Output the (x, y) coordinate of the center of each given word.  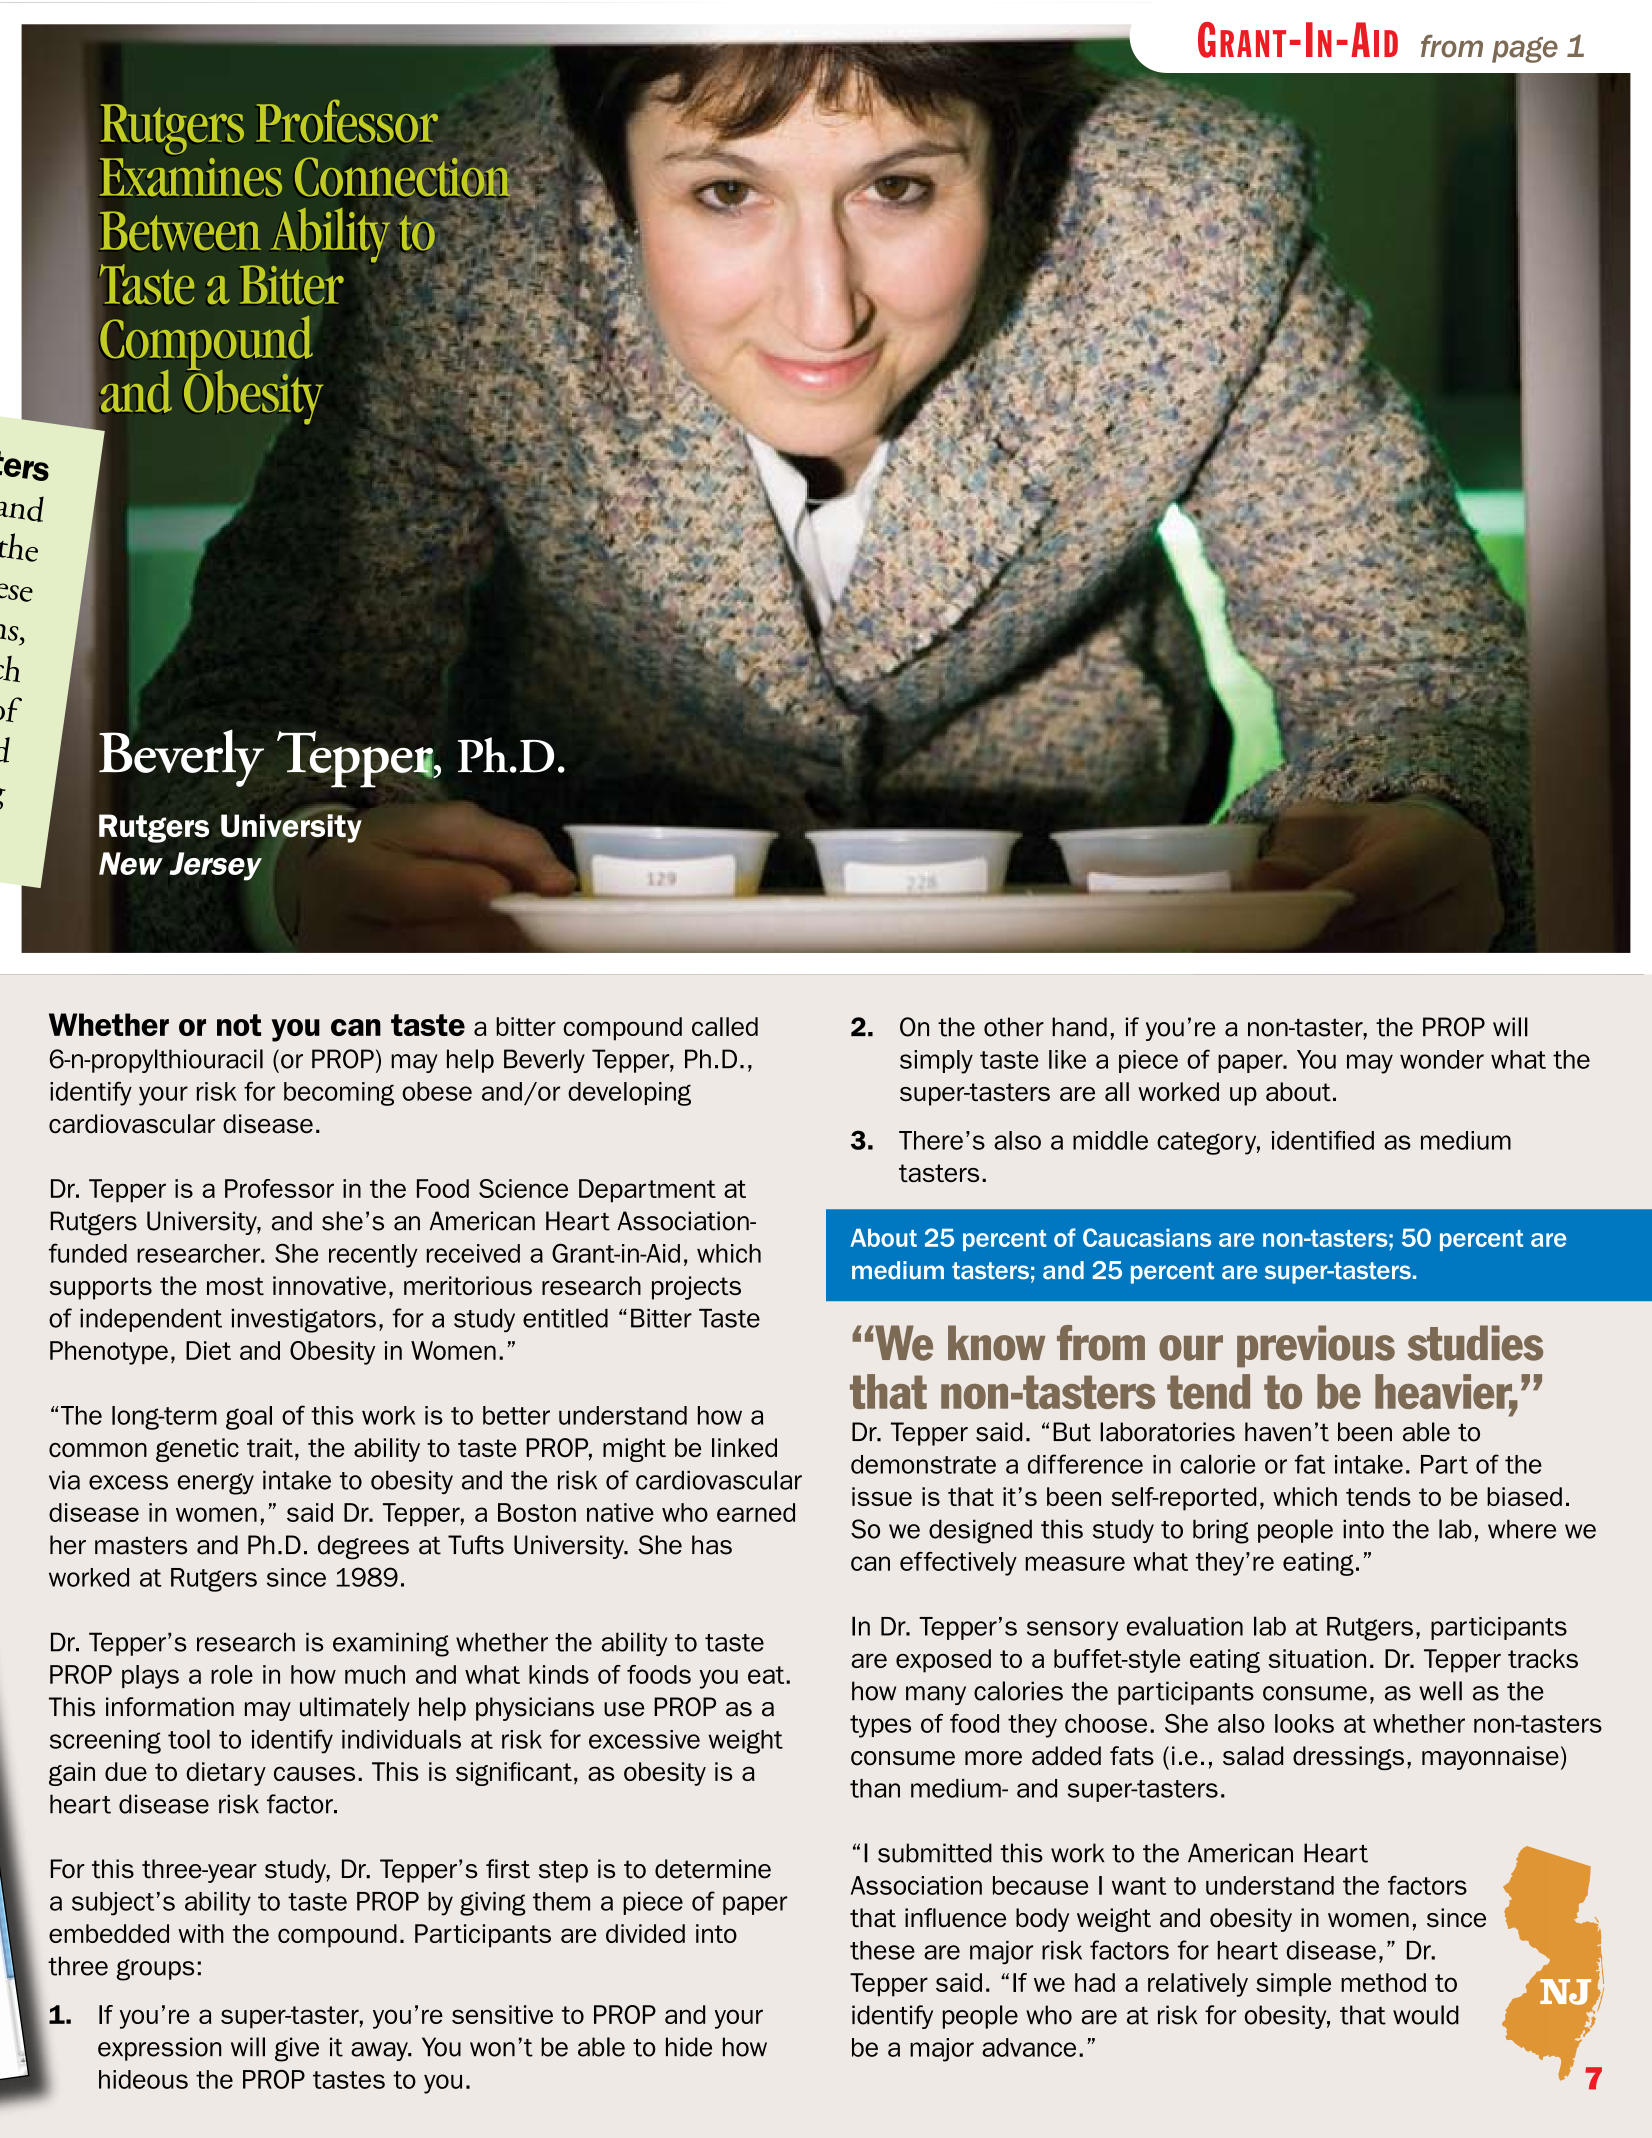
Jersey (215, 866)
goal (249, 1418)
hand (1079, 1027)
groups (155, 1970)
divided (645, 1933)
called (725, 1026)
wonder (1442, 1059)
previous (1316, 1346)
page (1525, 50)
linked (744, 1447)
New (131, 863)
